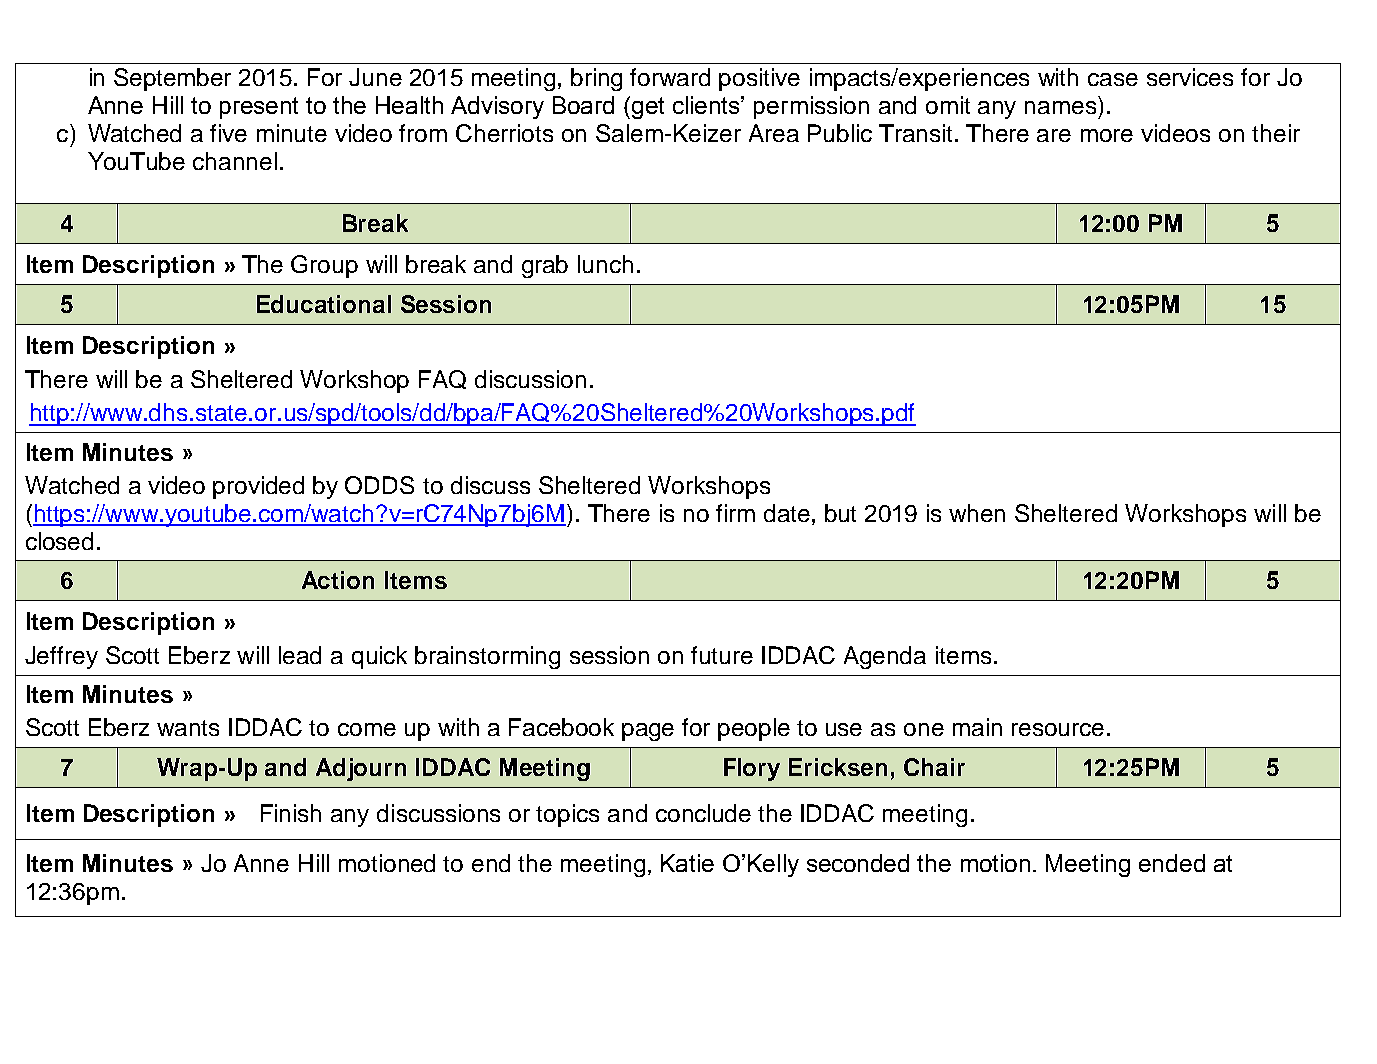  I want to click on Educational, so click(324, 304).
